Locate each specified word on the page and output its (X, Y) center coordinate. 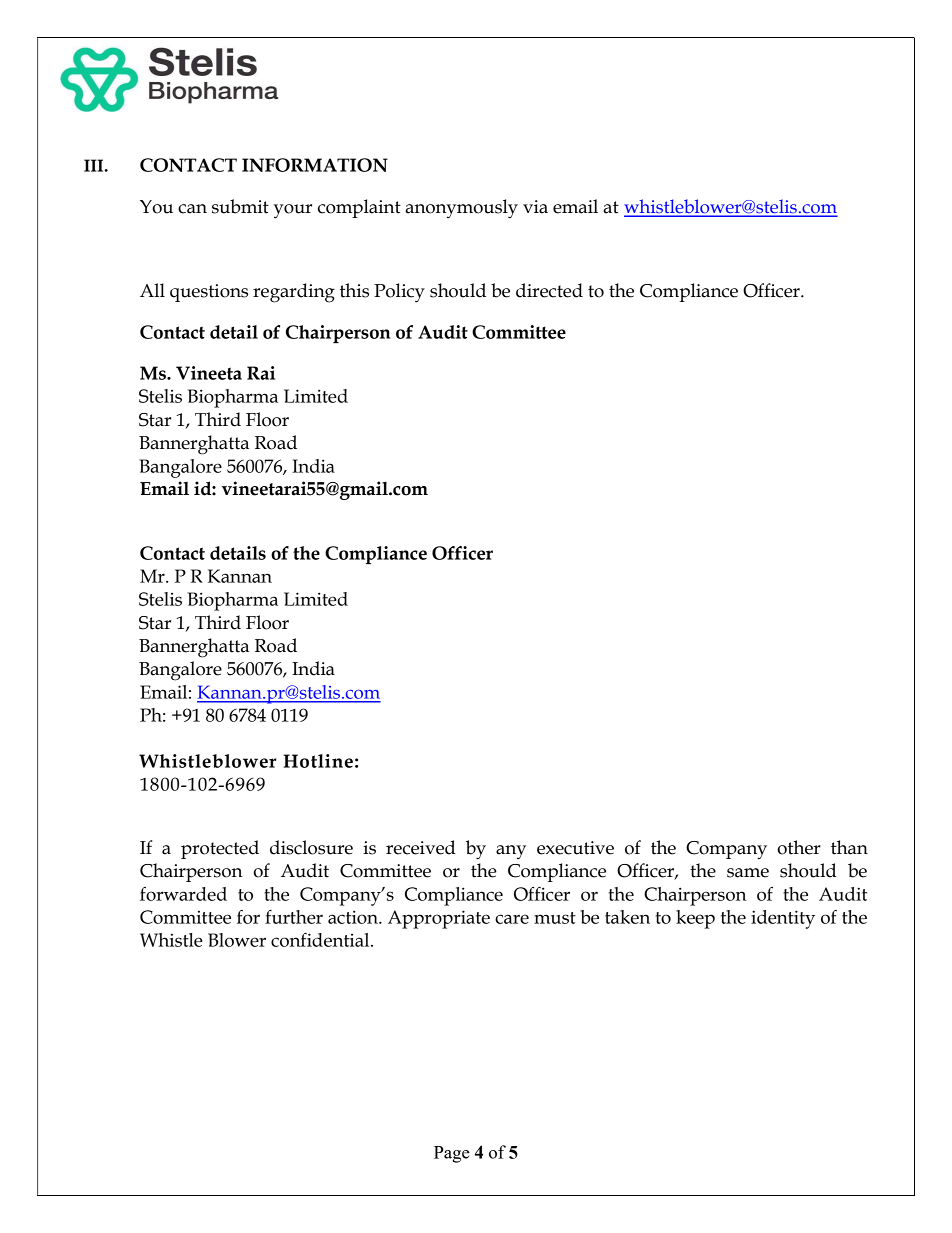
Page (452, 1154)
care (512, 919)
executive (575, 848)
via (535, 207)
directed (549, 290)
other (799, 847)
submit (240, 206)
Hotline (318, 761)
